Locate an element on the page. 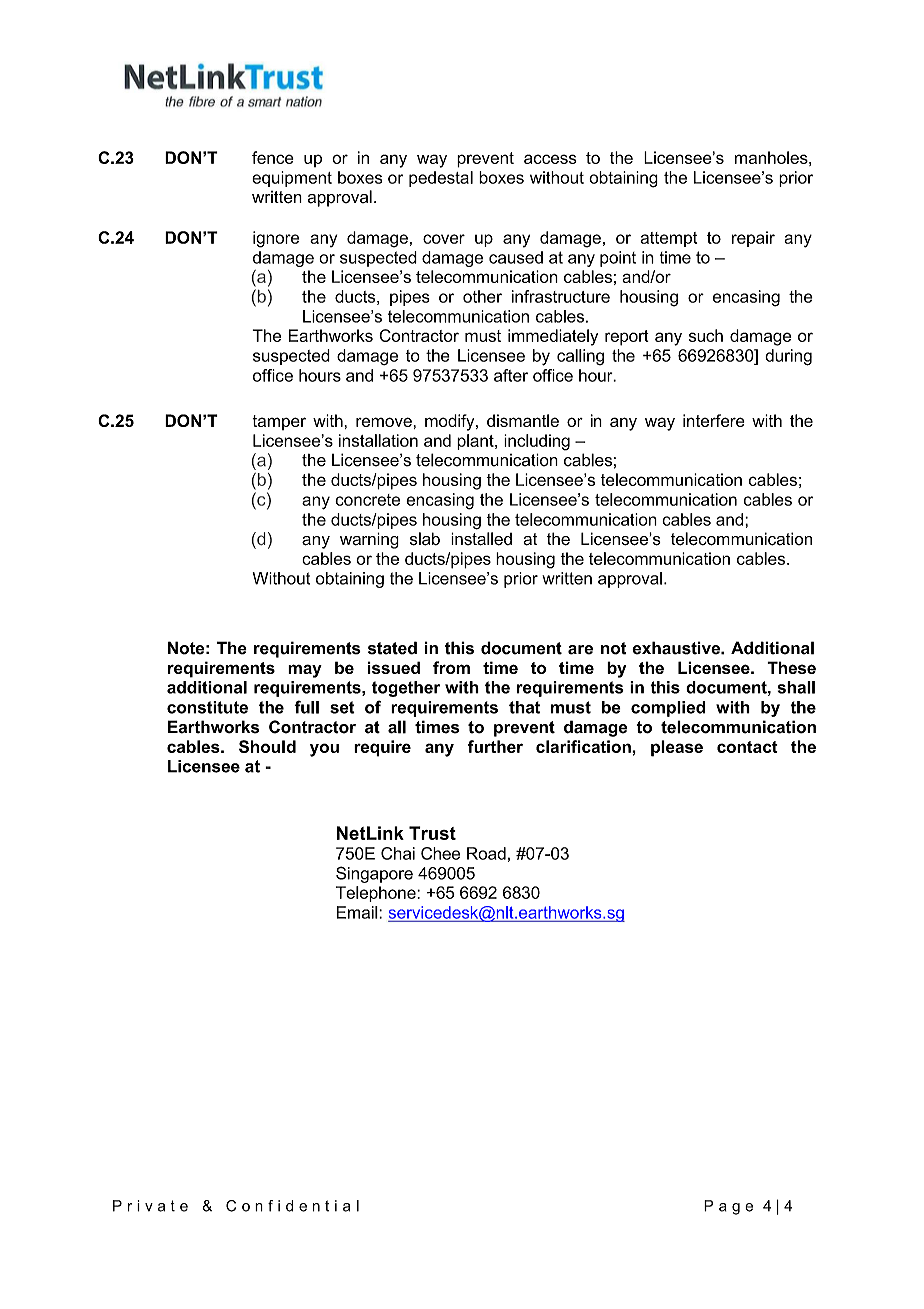 The height and width of the image is (1309, 924). complied is located at coordinates (668, 709).
